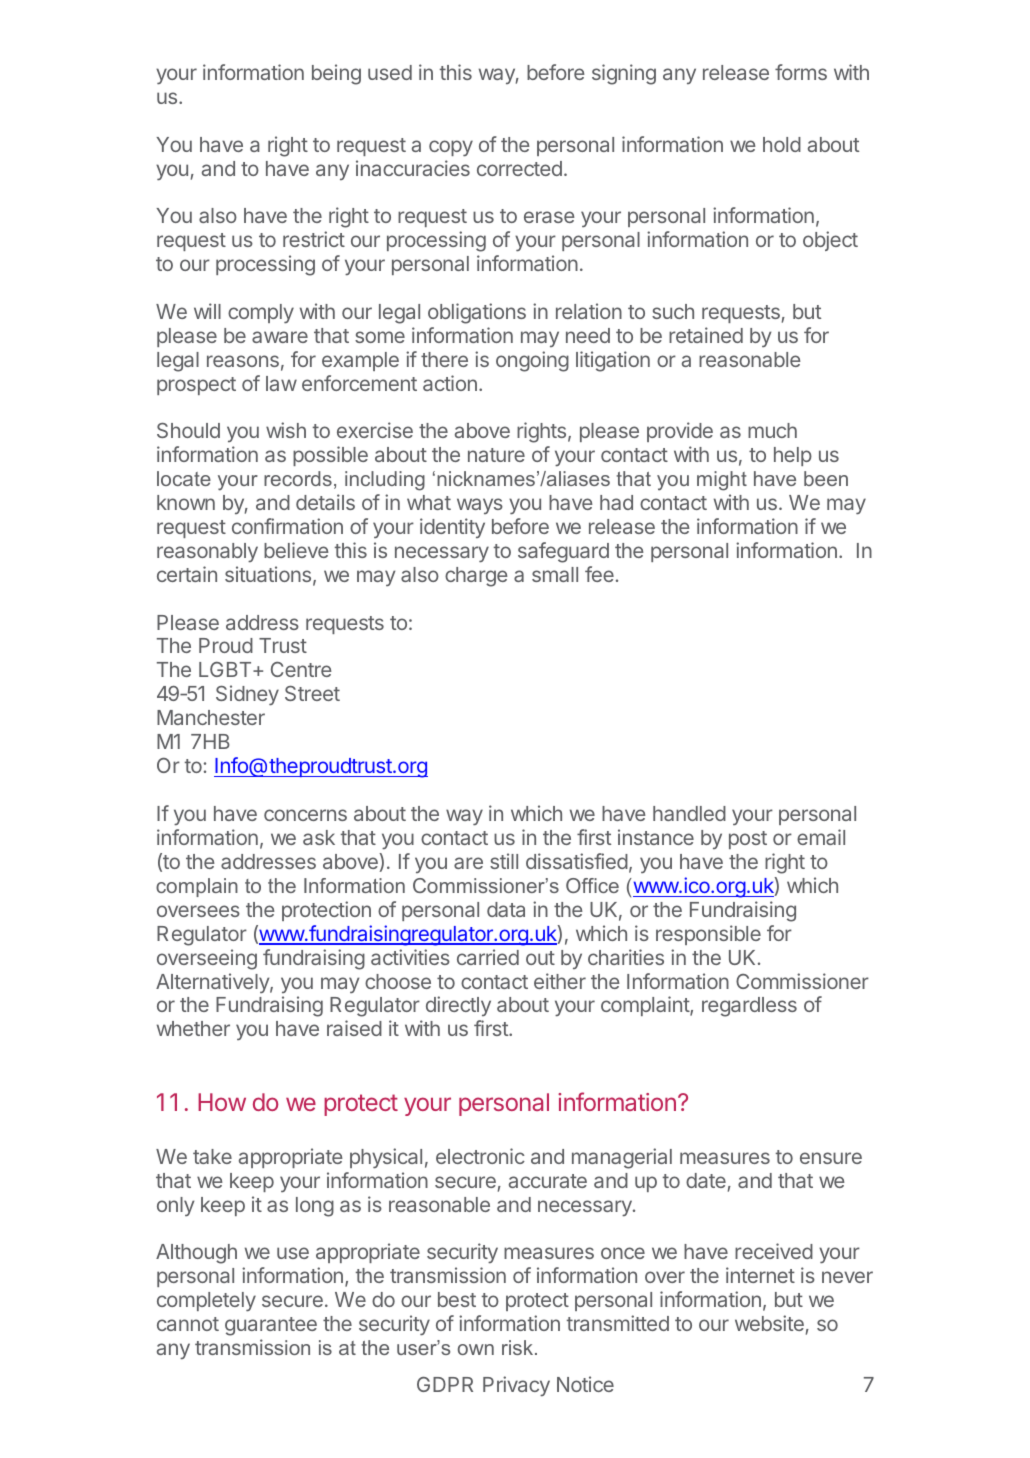 The image size is (1030, 1458). Describe the element at coordinates (748, 840) in the screenshot. I see `post` at that location.
